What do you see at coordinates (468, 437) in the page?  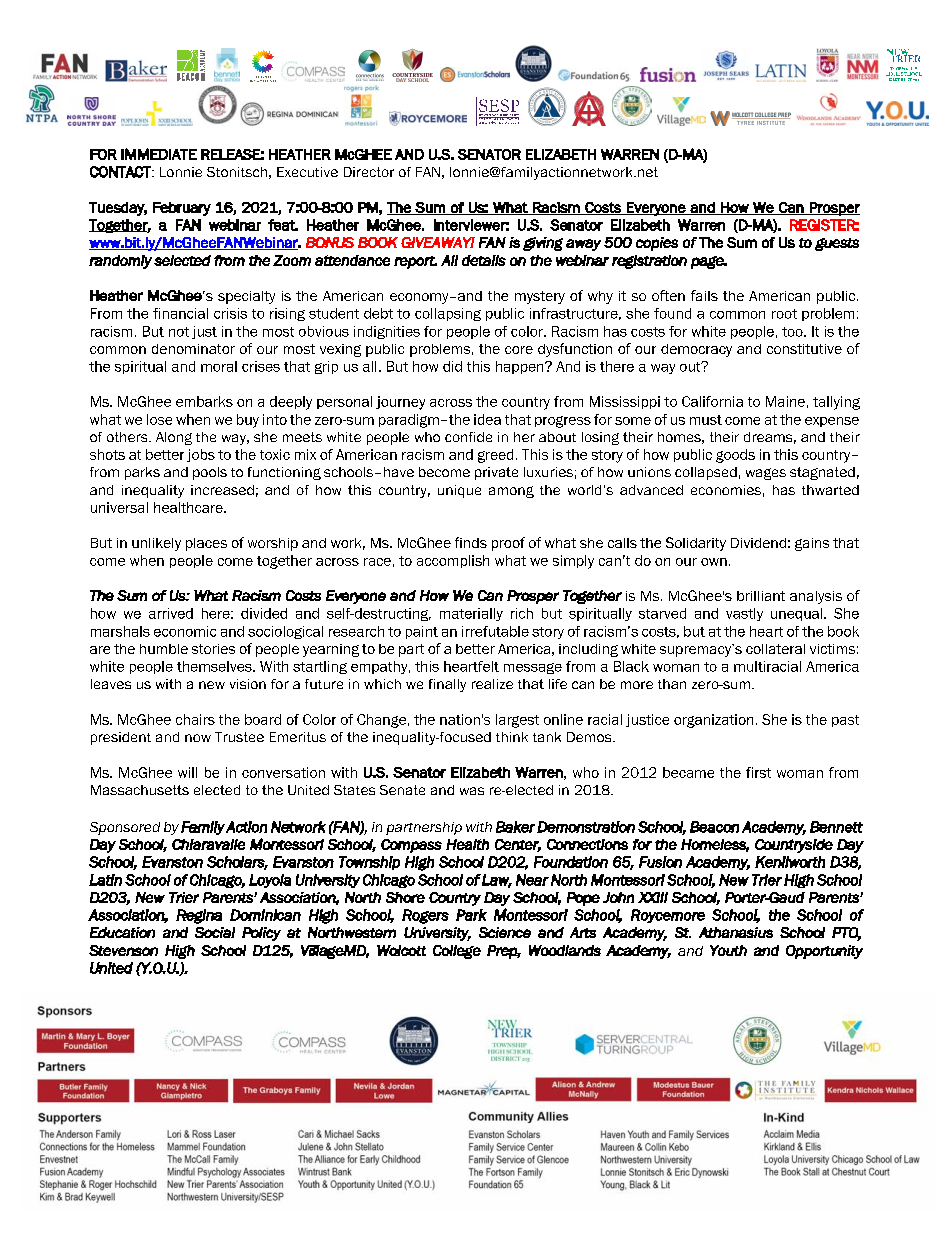 I see `confide` at bounding box center [468, 437].
